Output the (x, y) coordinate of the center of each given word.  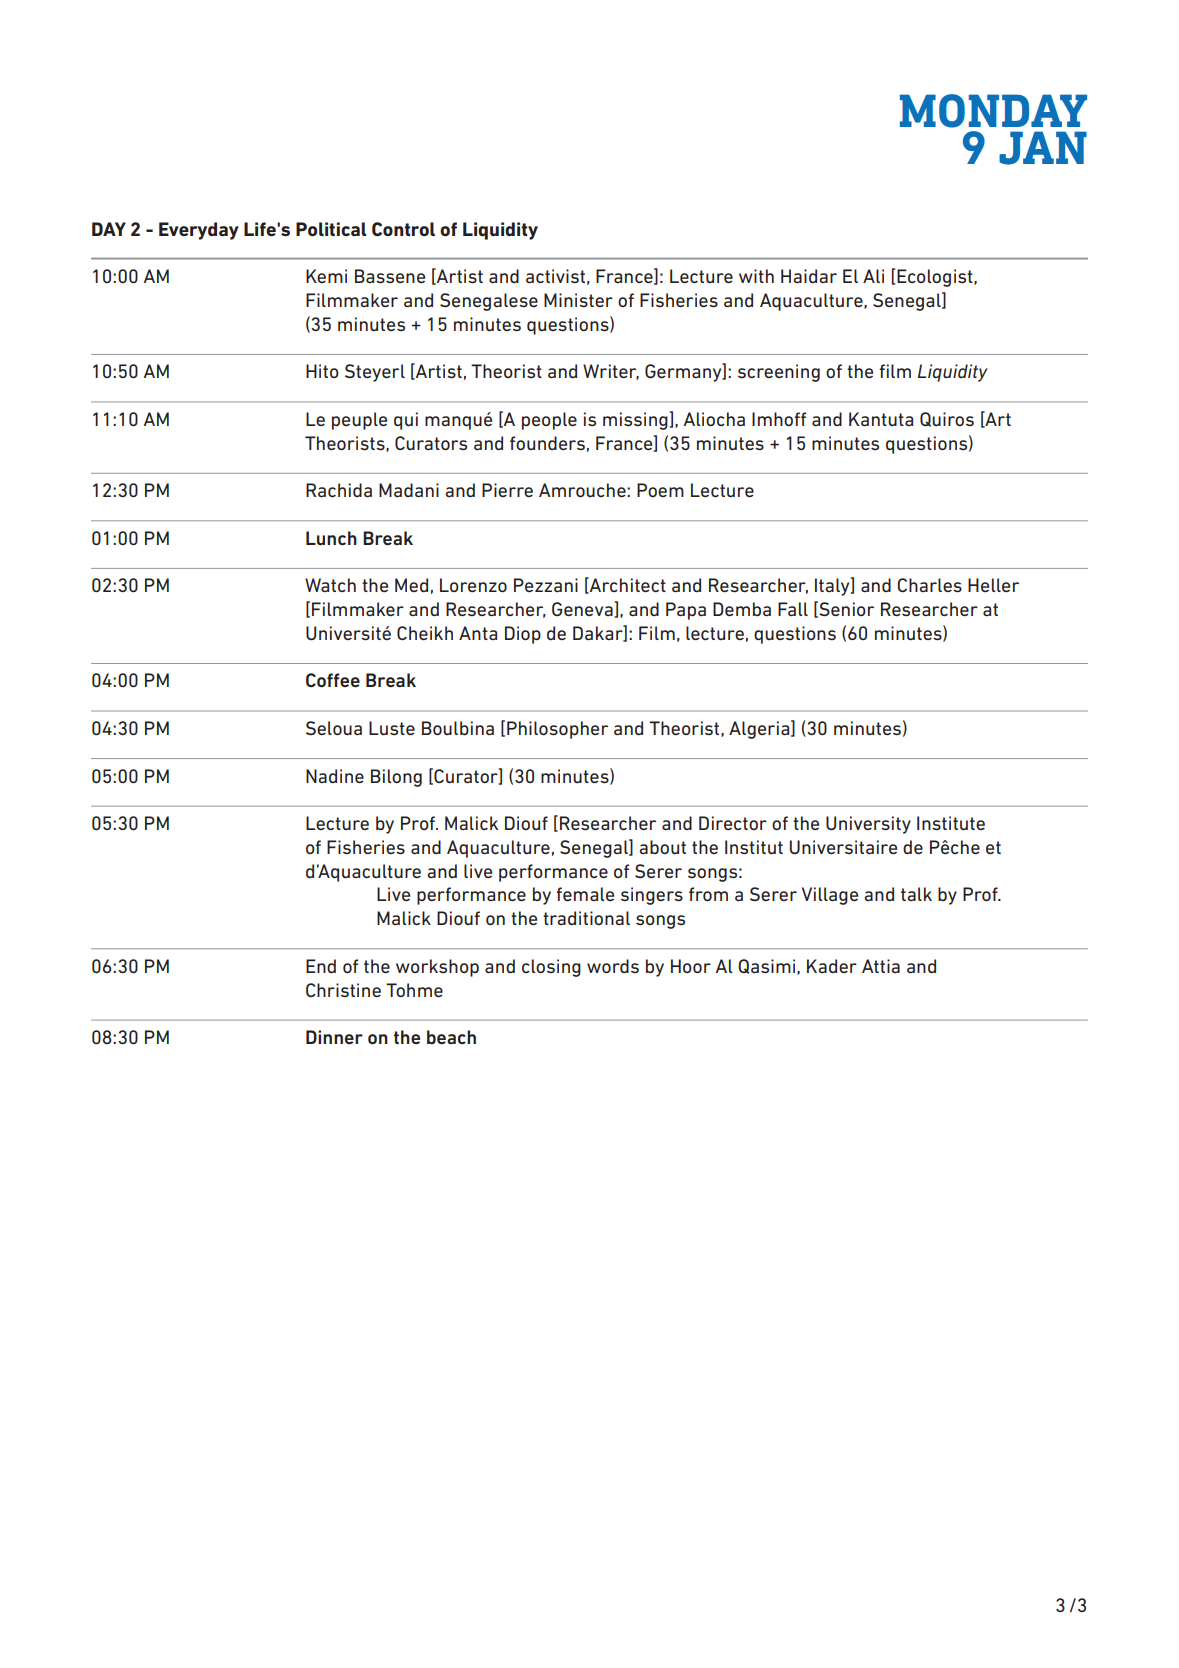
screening (779, 373)
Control (403, 229)
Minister (578, 300)
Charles (929, 585)
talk (916, 894)
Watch (330, 585)
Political (331, 229)
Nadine (335, 776)
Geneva (583, 609)
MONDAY (993, 111)
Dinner (334, 1037)
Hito (322, 371)
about (662, 847)
